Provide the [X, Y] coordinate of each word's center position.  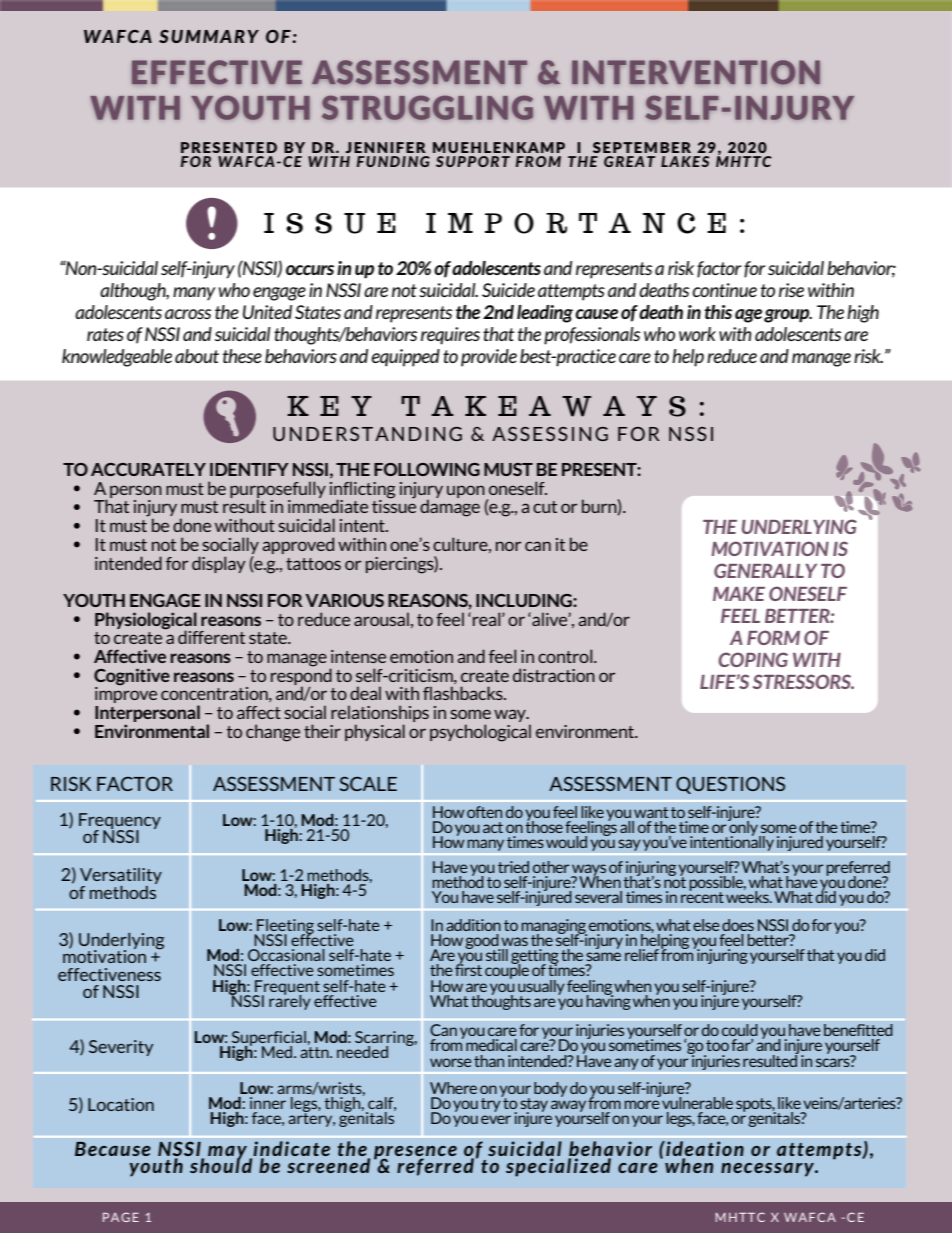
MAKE [739, 594]
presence [415, 1154]
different [211, 637]
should [221, 1164]
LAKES [685, 161]
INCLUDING [525, 600]
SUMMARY [209, 36]
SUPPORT [473, 161]
